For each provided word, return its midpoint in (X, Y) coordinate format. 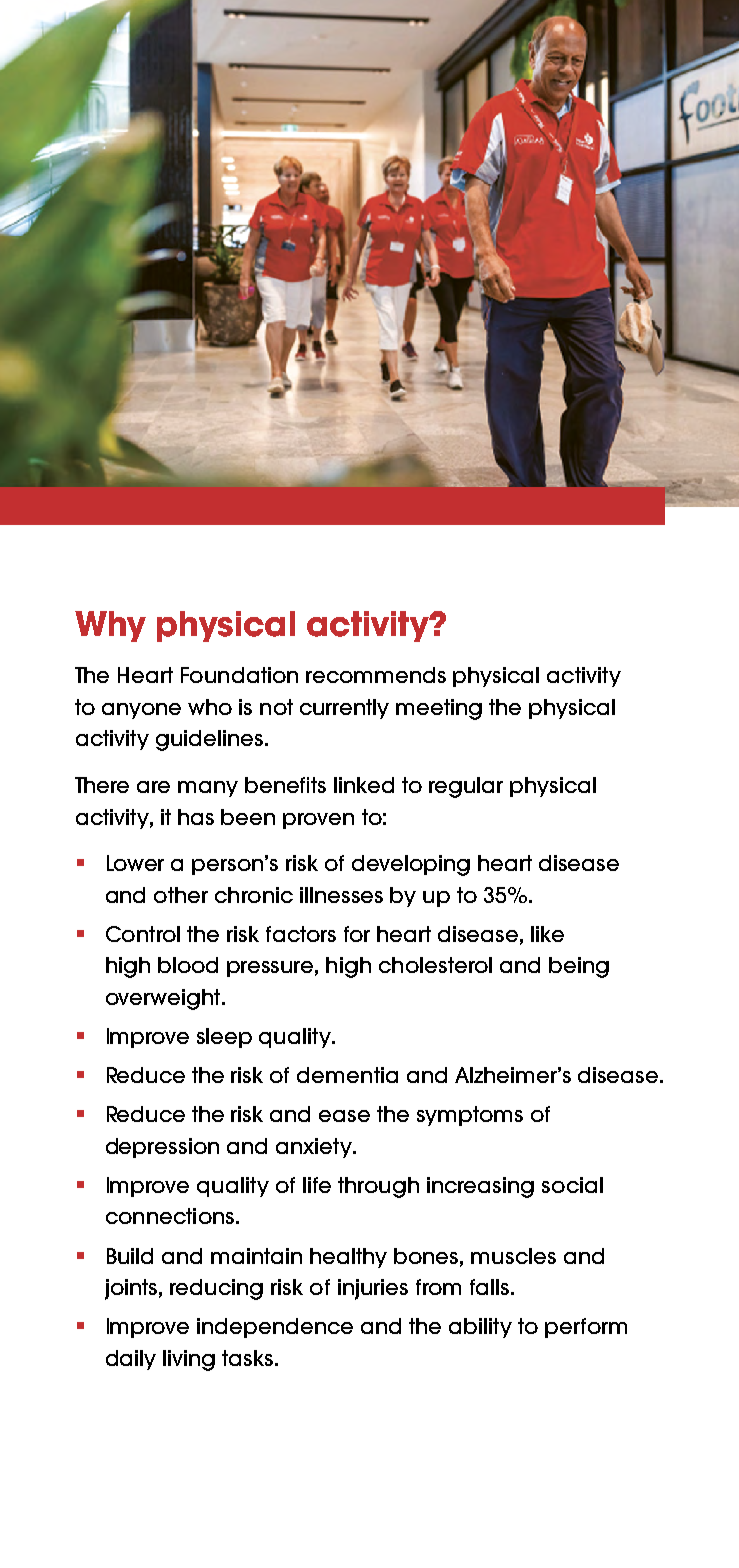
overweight (164, 999)
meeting (439, 709)
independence (275, 1328)
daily (131, 1360)
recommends (376, 675)
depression (162, 1148)
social (572, 1185)
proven (318, 821)
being (579, 967)
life (317, 1185)
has (196, 817)
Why (110, 626)
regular (466, 787)
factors (301, 934)
